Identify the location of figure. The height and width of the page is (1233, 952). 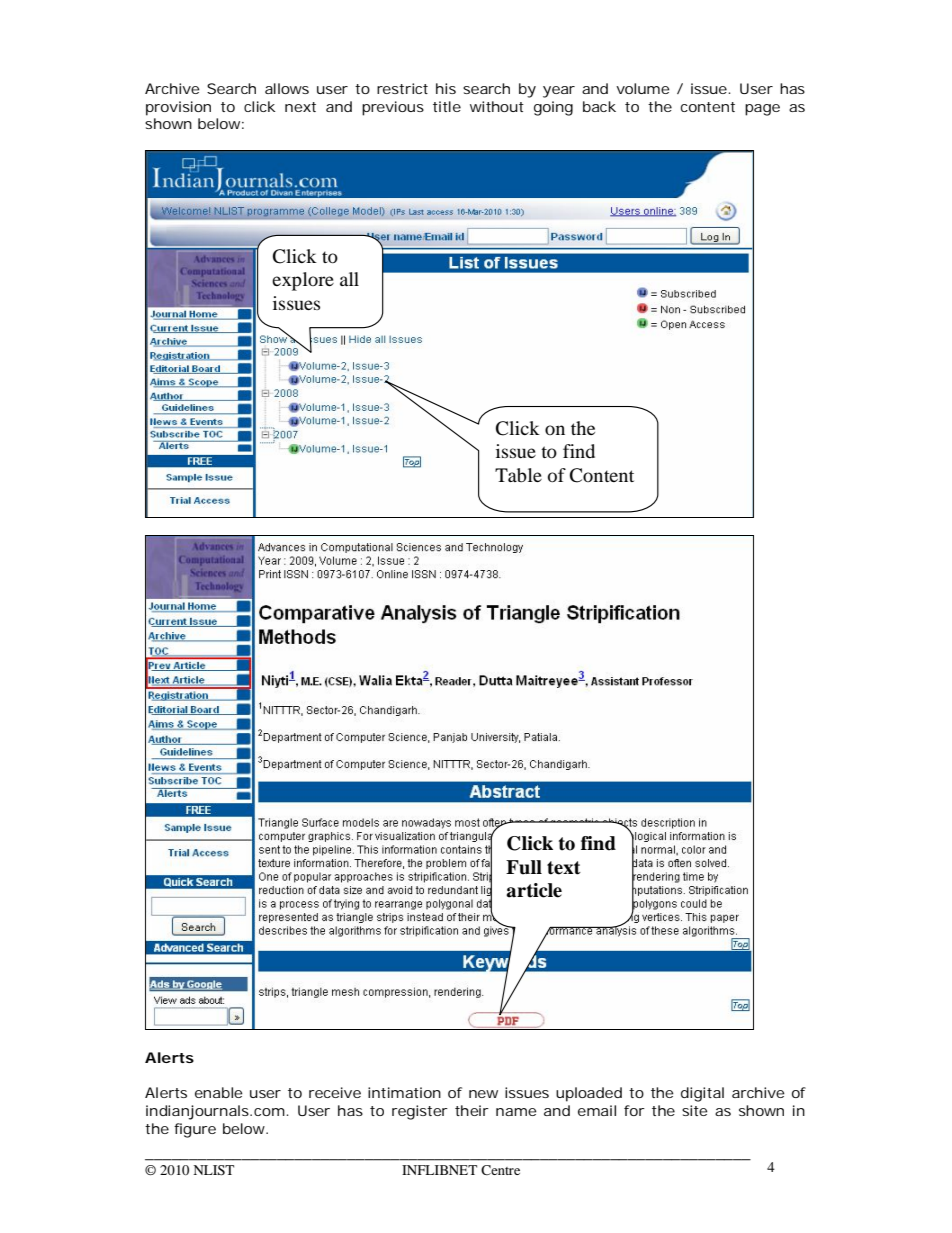
(195, 1130).
